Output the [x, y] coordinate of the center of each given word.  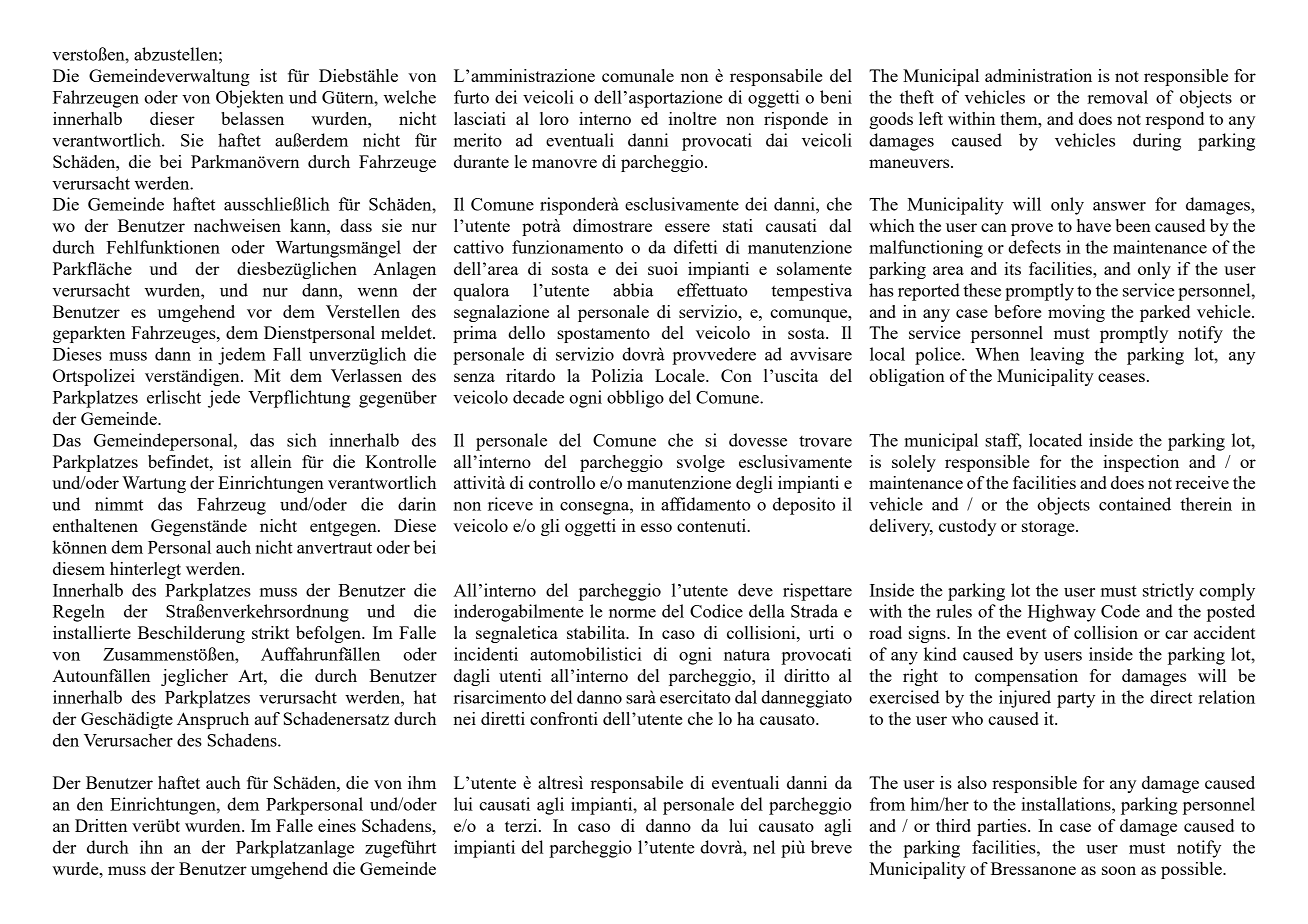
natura [747, 655]
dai [777, 140]
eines [337, 825]
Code [1120, 611]
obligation [907, 377]
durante [481, 161]
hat [425, 697]
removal [1118, 97]
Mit [267, 375]
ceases [1121, 377]
